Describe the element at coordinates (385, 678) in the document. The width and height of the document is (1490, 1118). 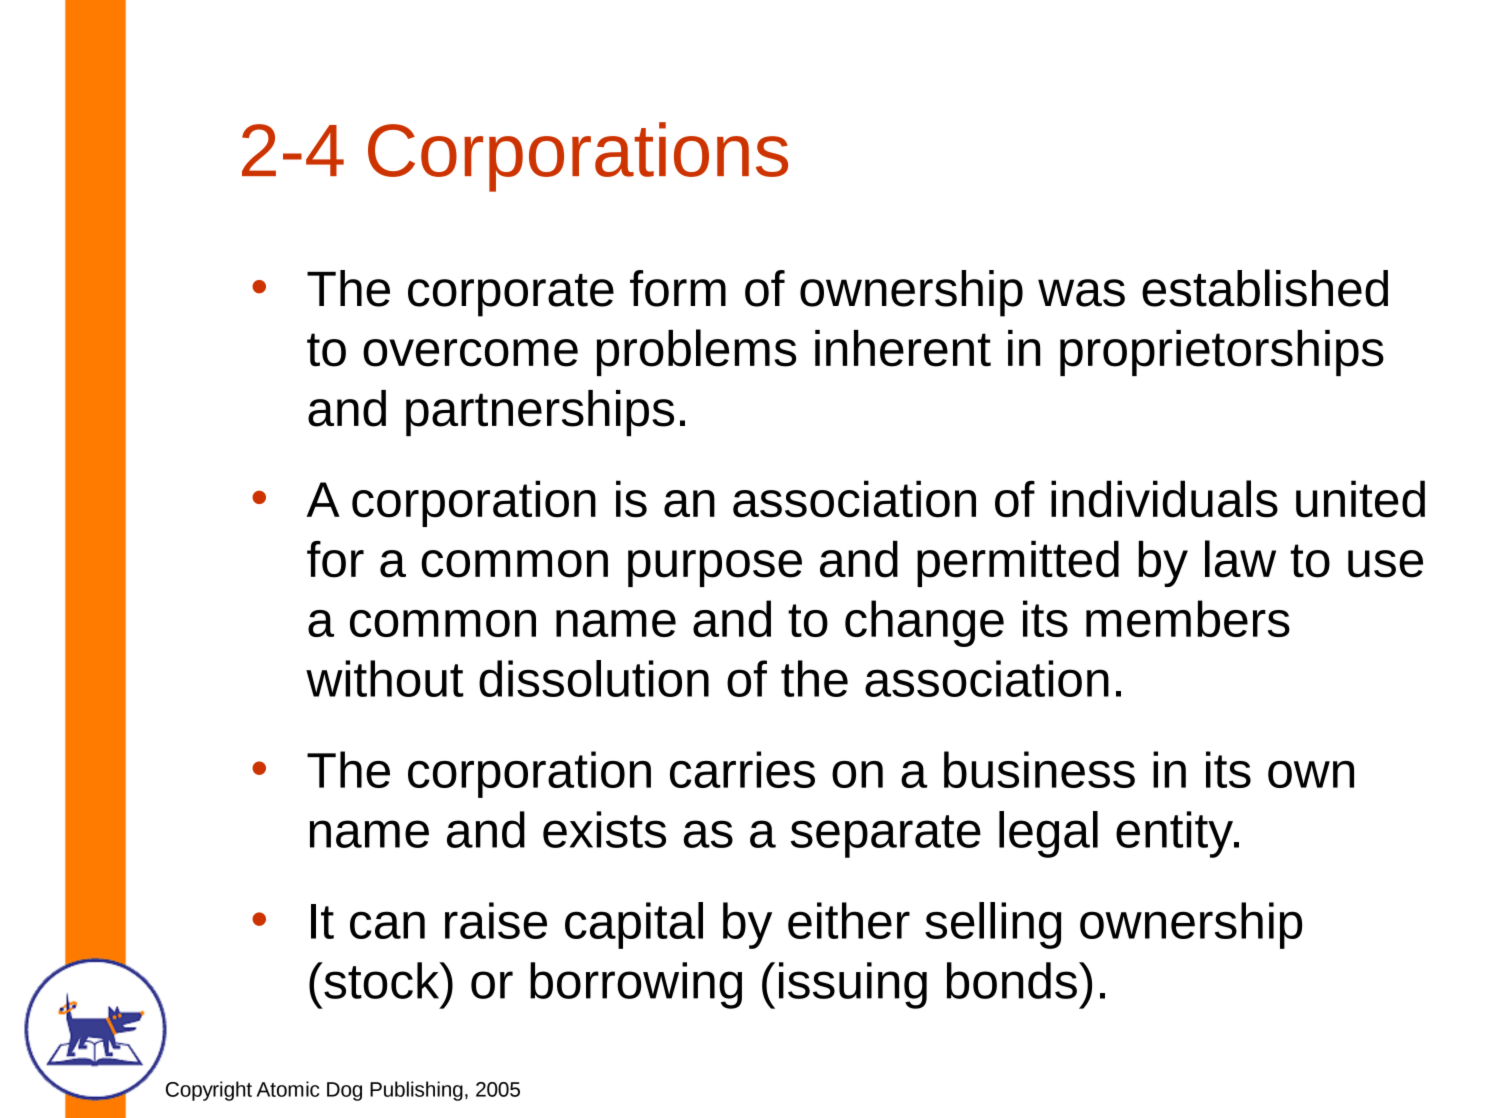
I see `without` at that location.
